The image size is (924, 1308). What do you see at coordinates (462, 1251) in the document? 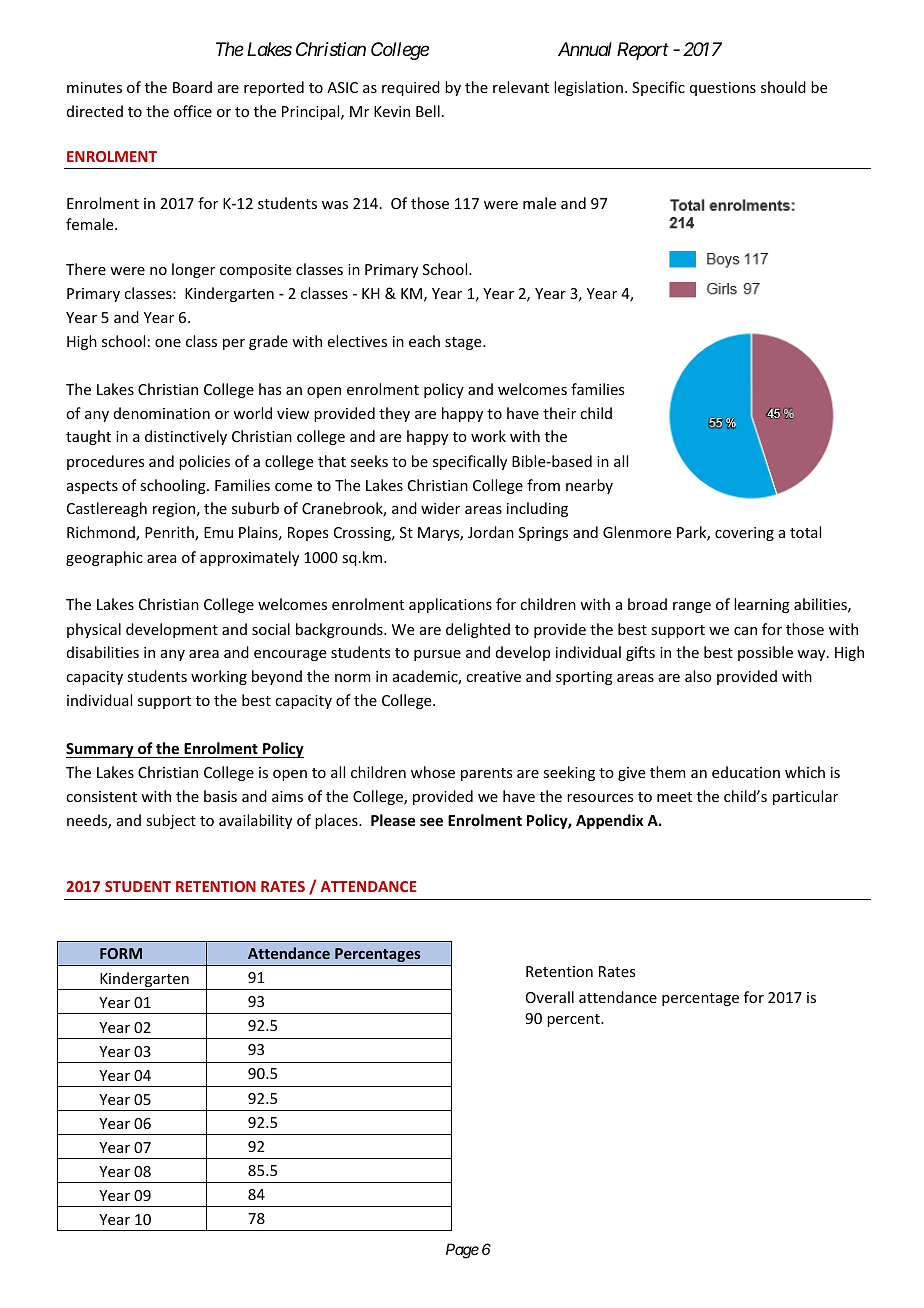
I see `Page` at bounding box center [462, 1251].
